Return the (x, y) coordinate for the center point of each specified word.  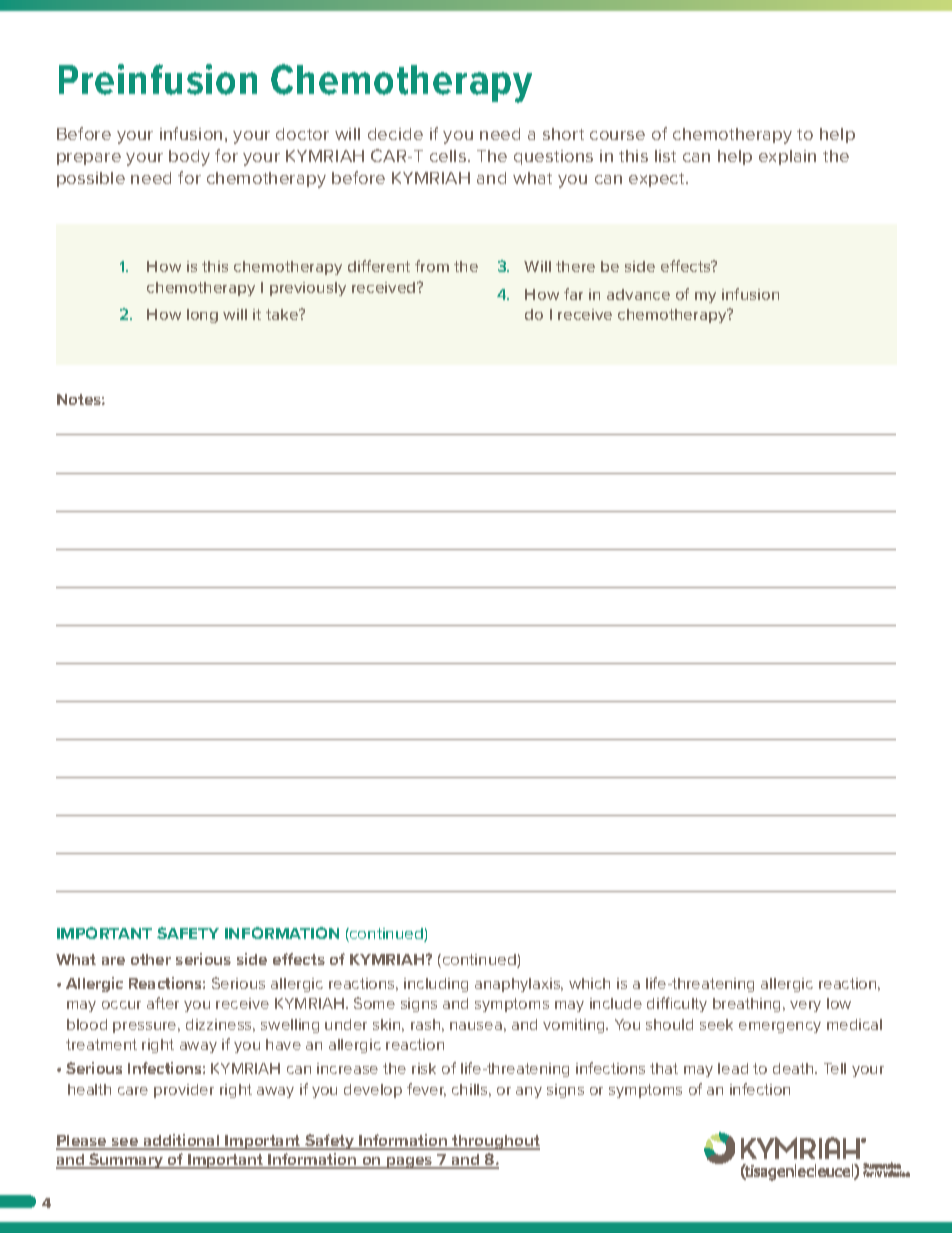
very (805, 1006)
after (163, 1003)
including (436, 985)
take (283, 314)
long (202, 316)
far (573, 294)
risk (424, 1068)
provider (184, 1091)
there (575, 266)
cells (449, 156)
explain (787, 157)
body (189, 158)
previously (308, 289)
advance (638, 294)
